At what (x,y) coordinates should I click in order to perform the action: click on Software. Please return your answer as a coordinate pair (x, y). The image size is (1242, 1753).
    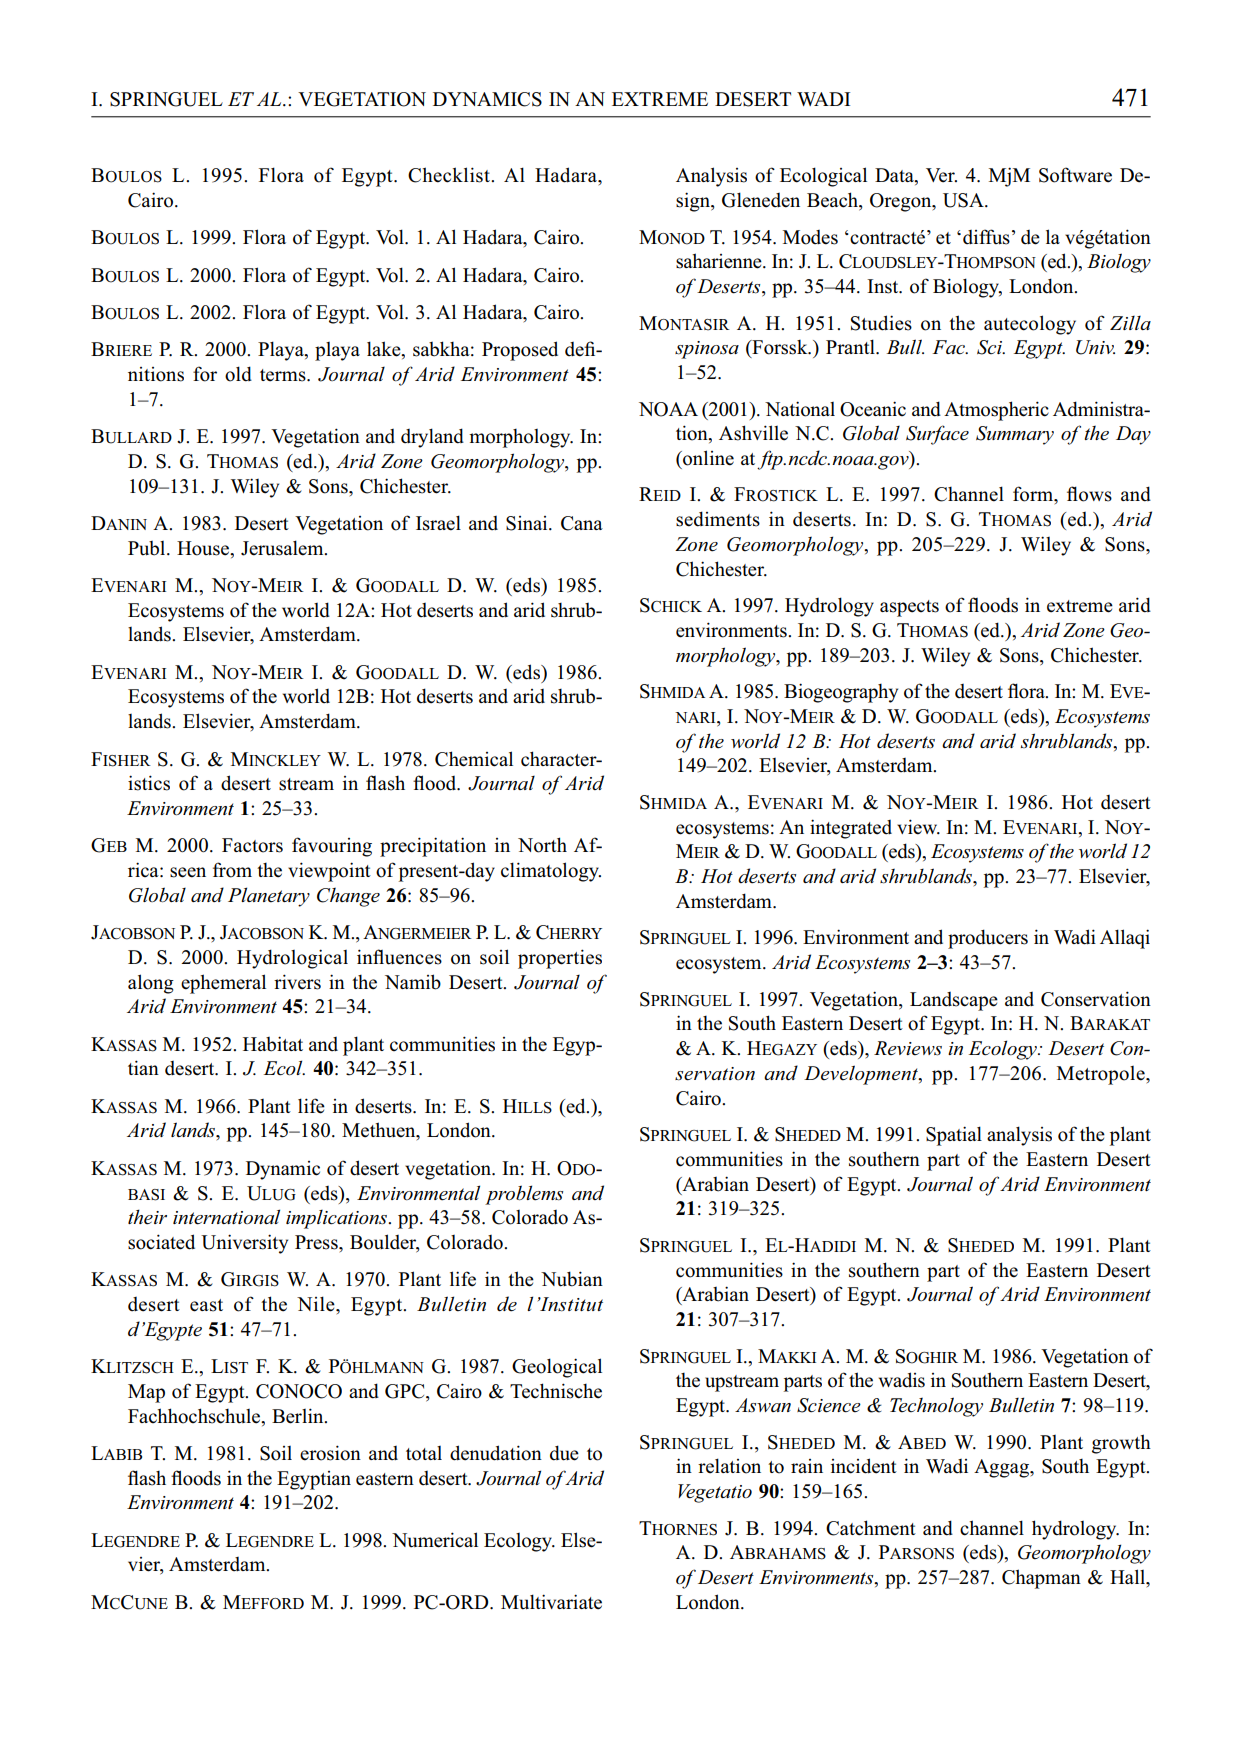
    Looking at the image, I should click on (1075, 175).
